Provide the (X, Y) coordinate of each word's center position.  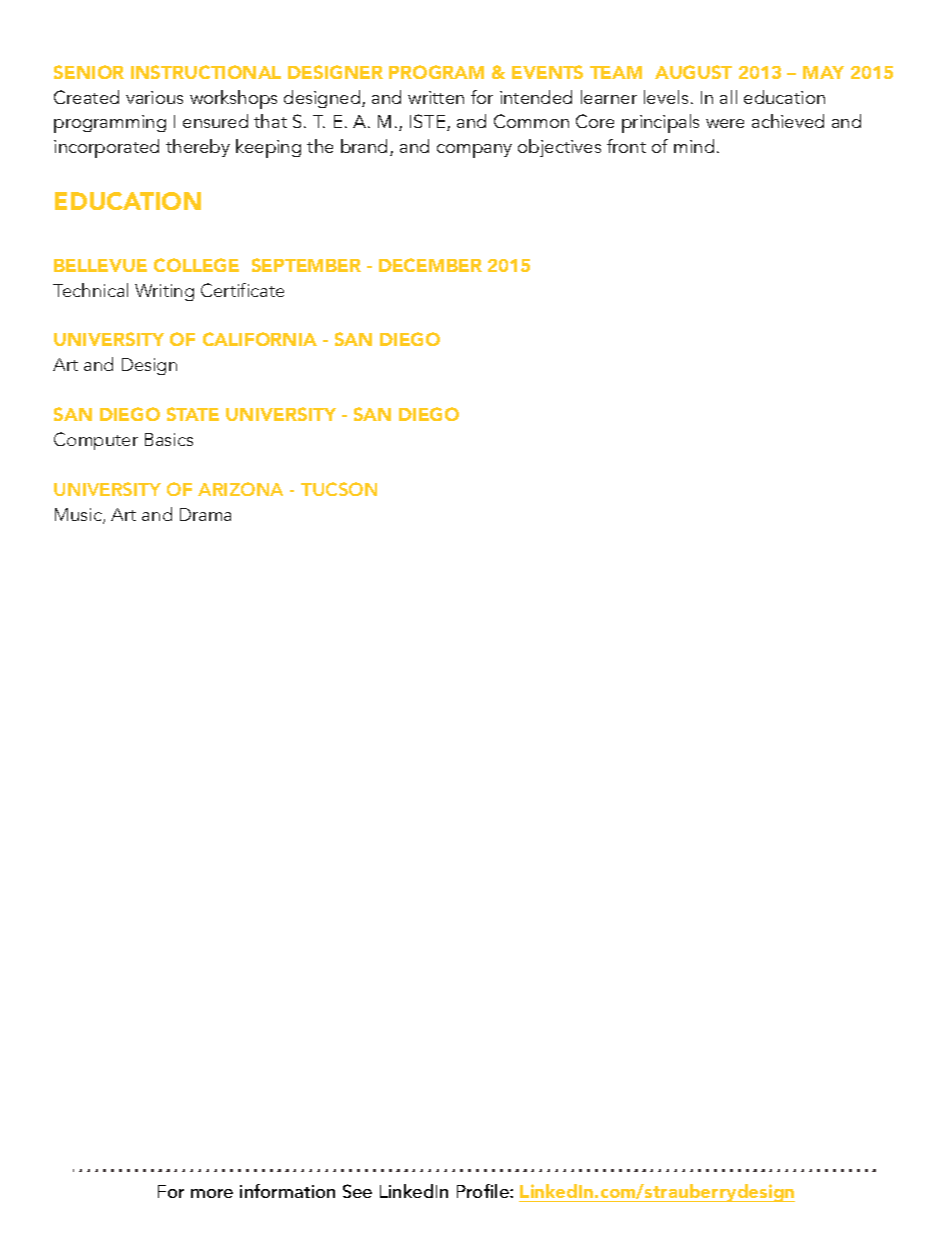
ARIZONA (240, 489)
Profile (484, 1191)
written (436, 97)
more (212, 1193)
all (728, 97)
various (154, 97)
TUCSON (339, 489)
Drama (205, 514)
